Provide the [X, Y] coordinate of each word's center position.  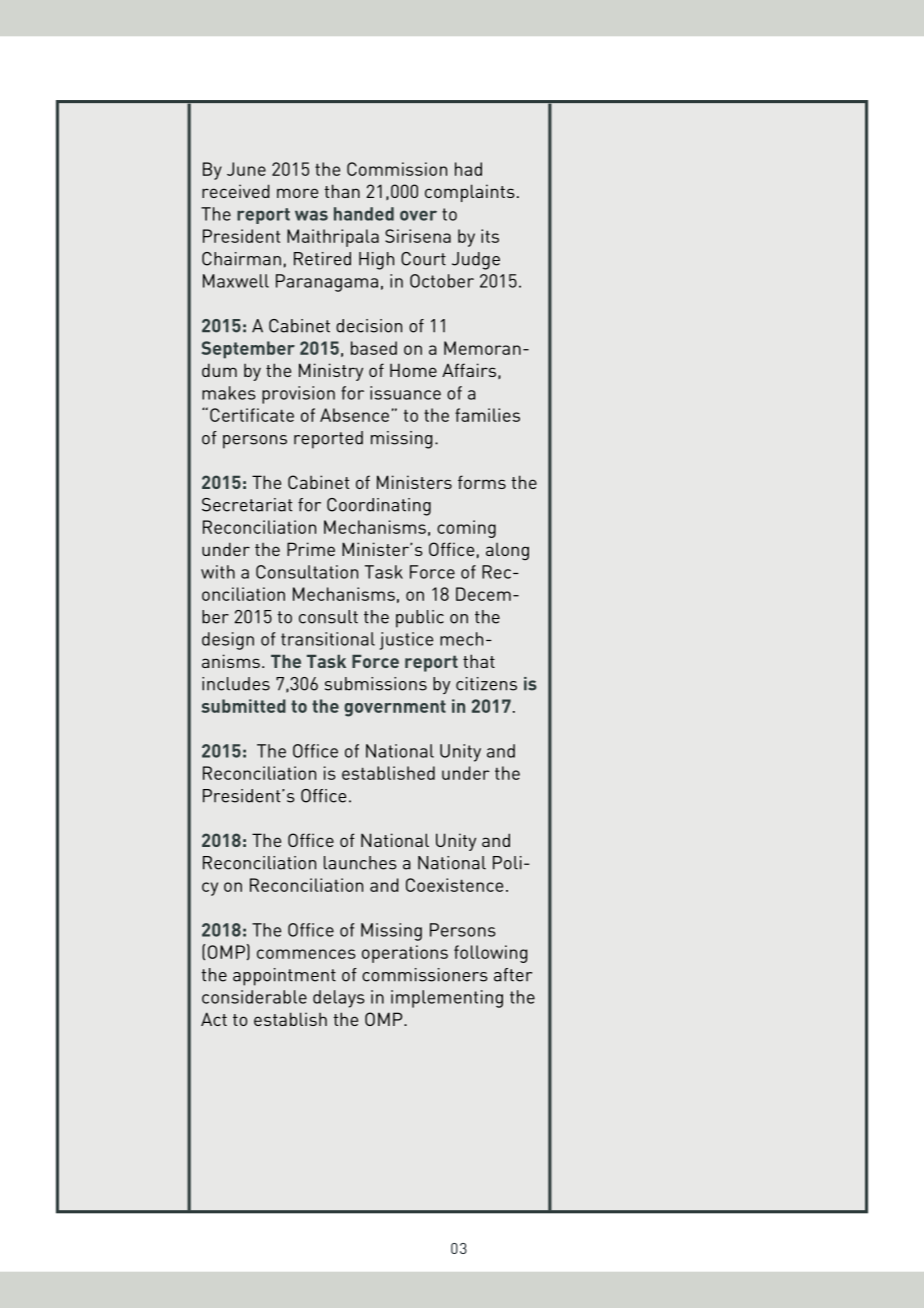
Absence [354, 415]
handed [364, 214]
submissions [376, 684]
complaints [470, 193]
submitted [243, 706]
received [236, 191]
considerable [254, 997]
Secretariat [247, 505]
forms [482, 482]
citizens [486, 684]
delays [339, 999]
